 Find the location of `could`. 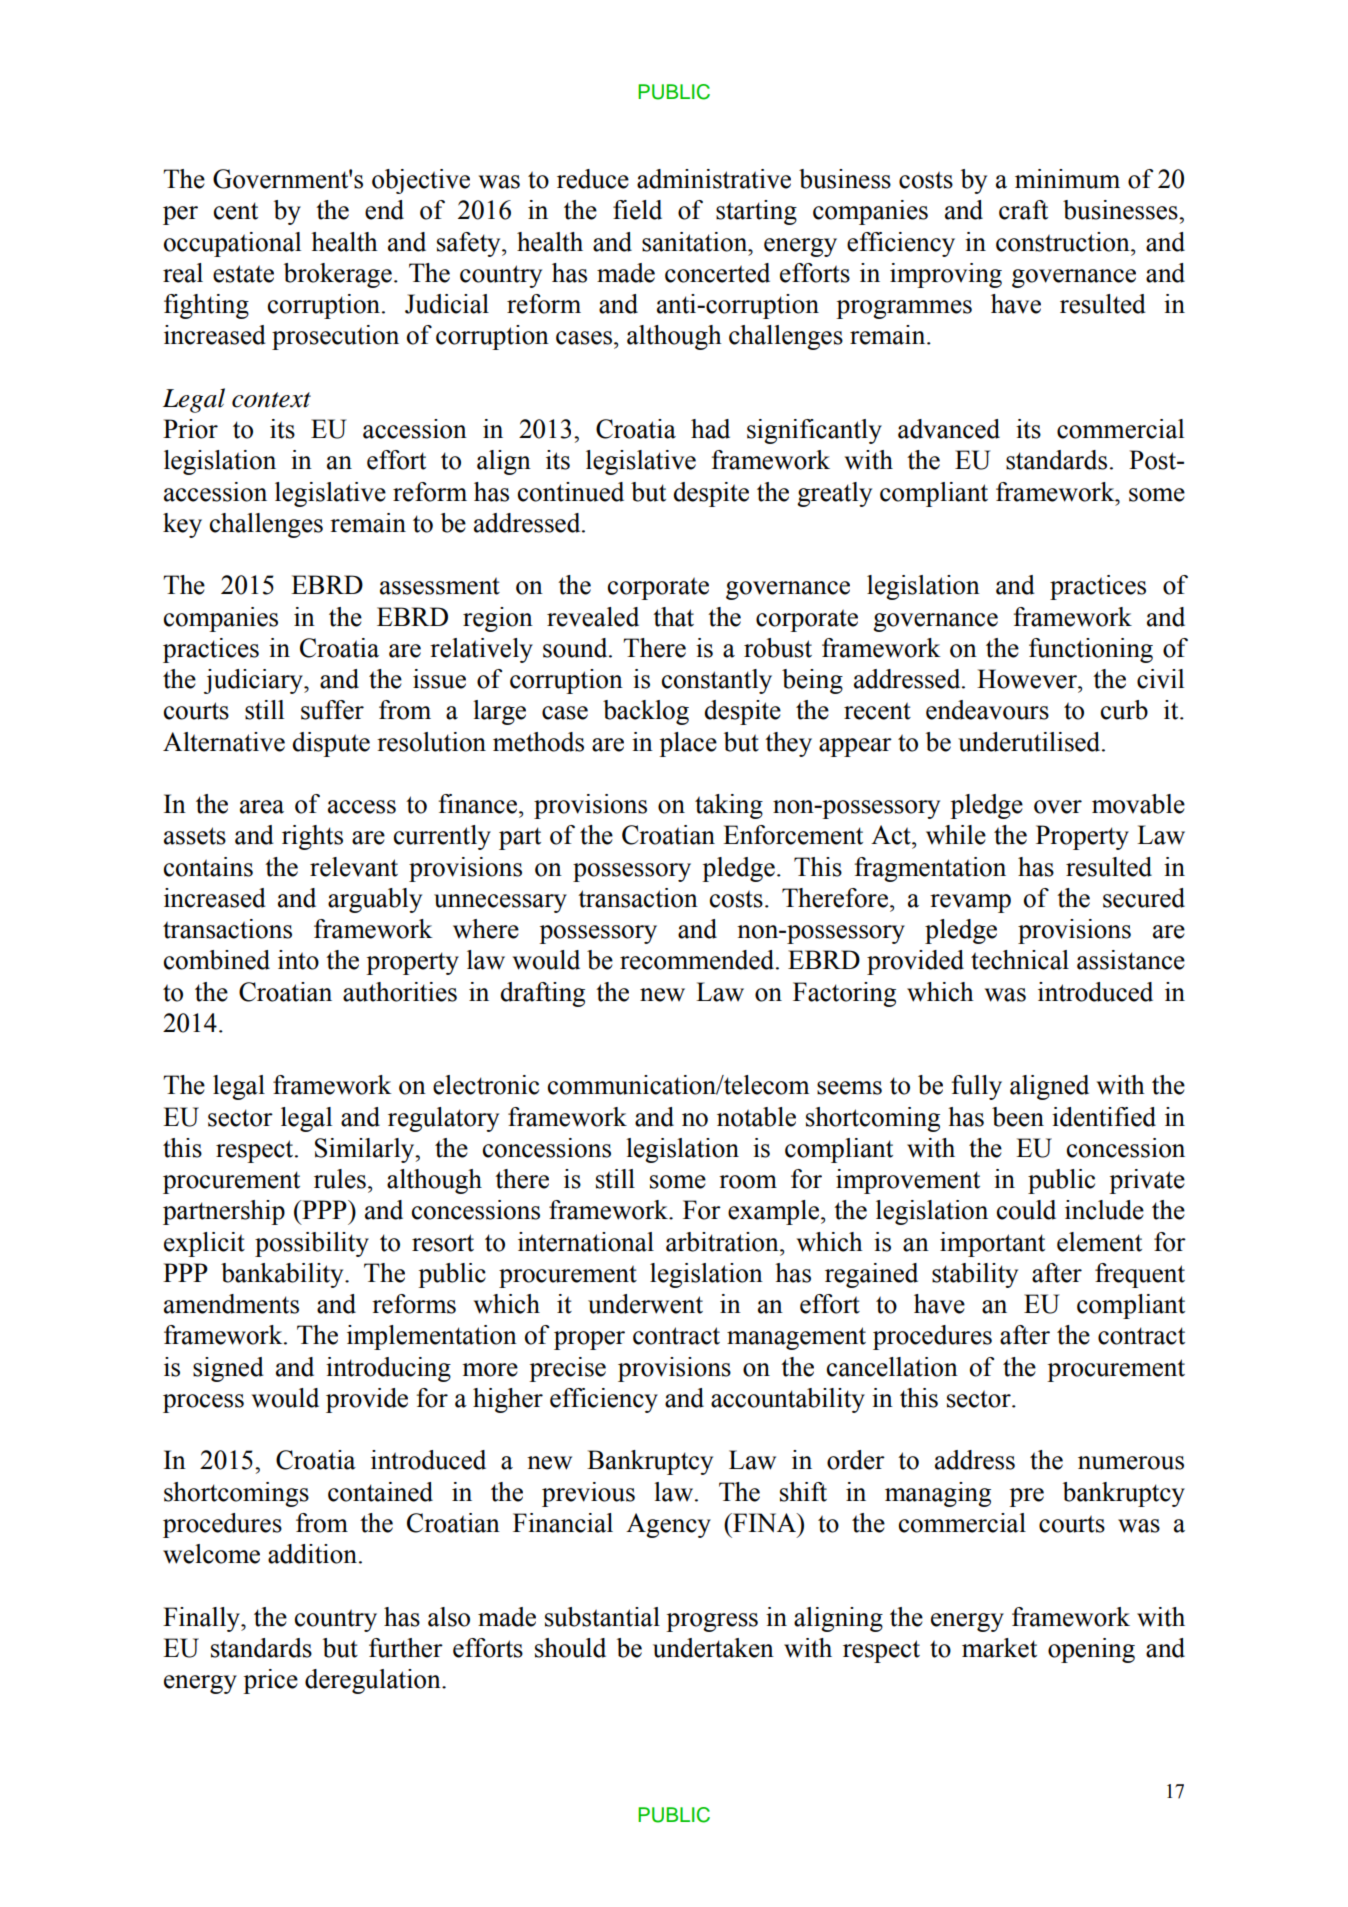

could is located at coordinates (1026, 1210).
